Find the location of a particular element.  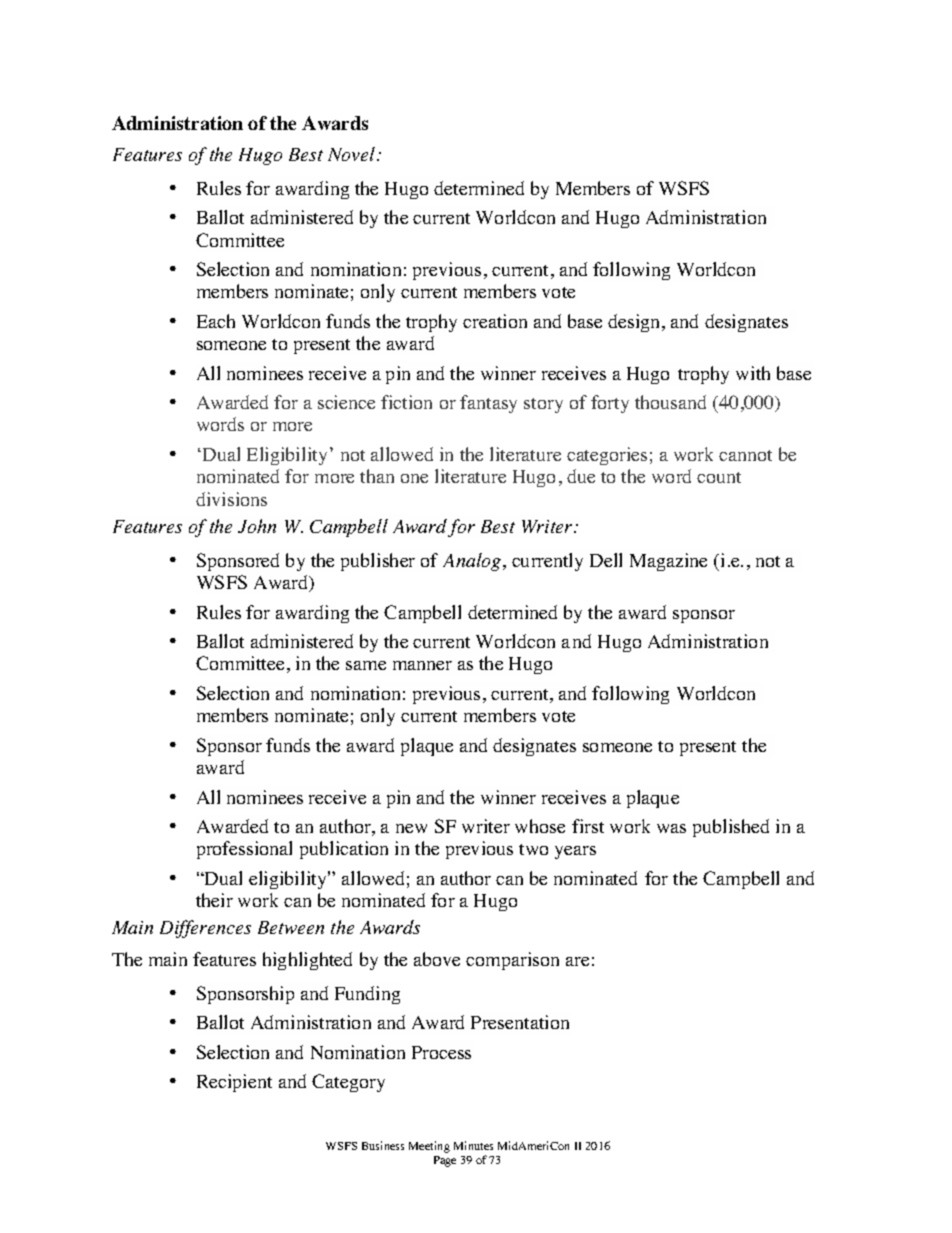

creation is located at coordinates (495, 321).
